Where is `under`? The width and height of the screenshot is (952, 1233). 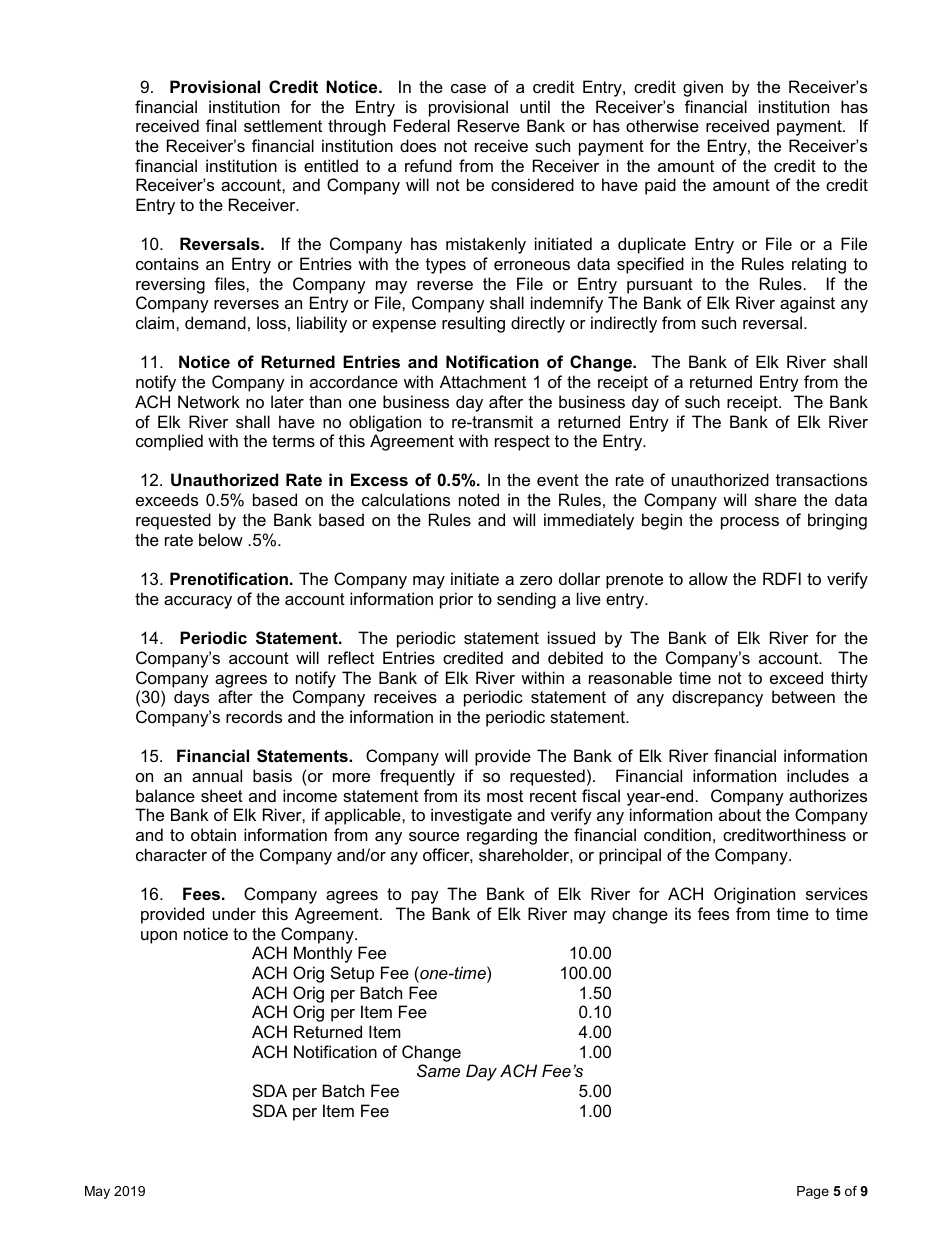
under is located at coordinates (234, 913).
